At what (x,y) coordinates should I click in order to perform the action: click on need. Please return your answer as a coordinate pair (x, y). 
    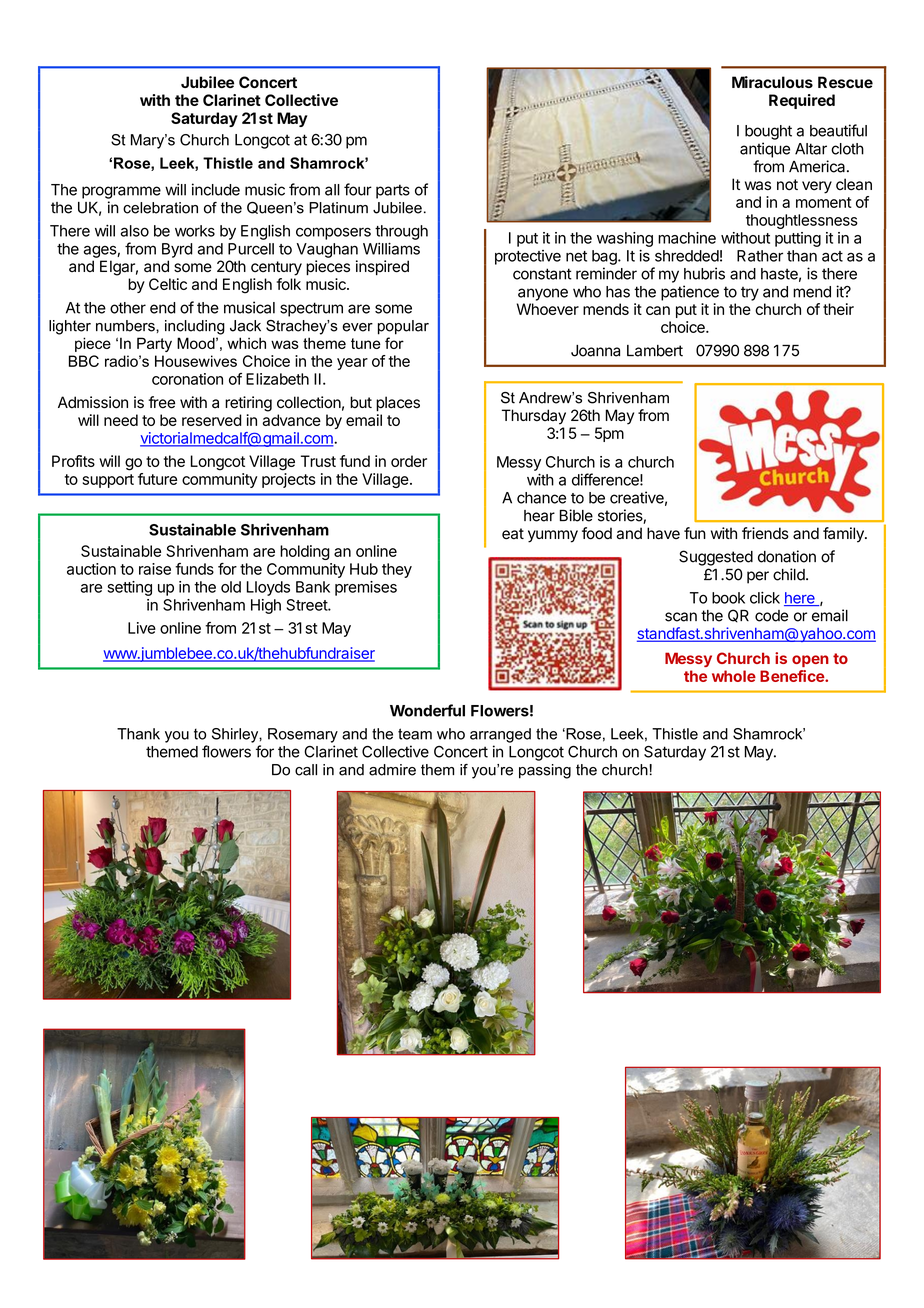
    Looking at the image, I should click on (121, 420).
